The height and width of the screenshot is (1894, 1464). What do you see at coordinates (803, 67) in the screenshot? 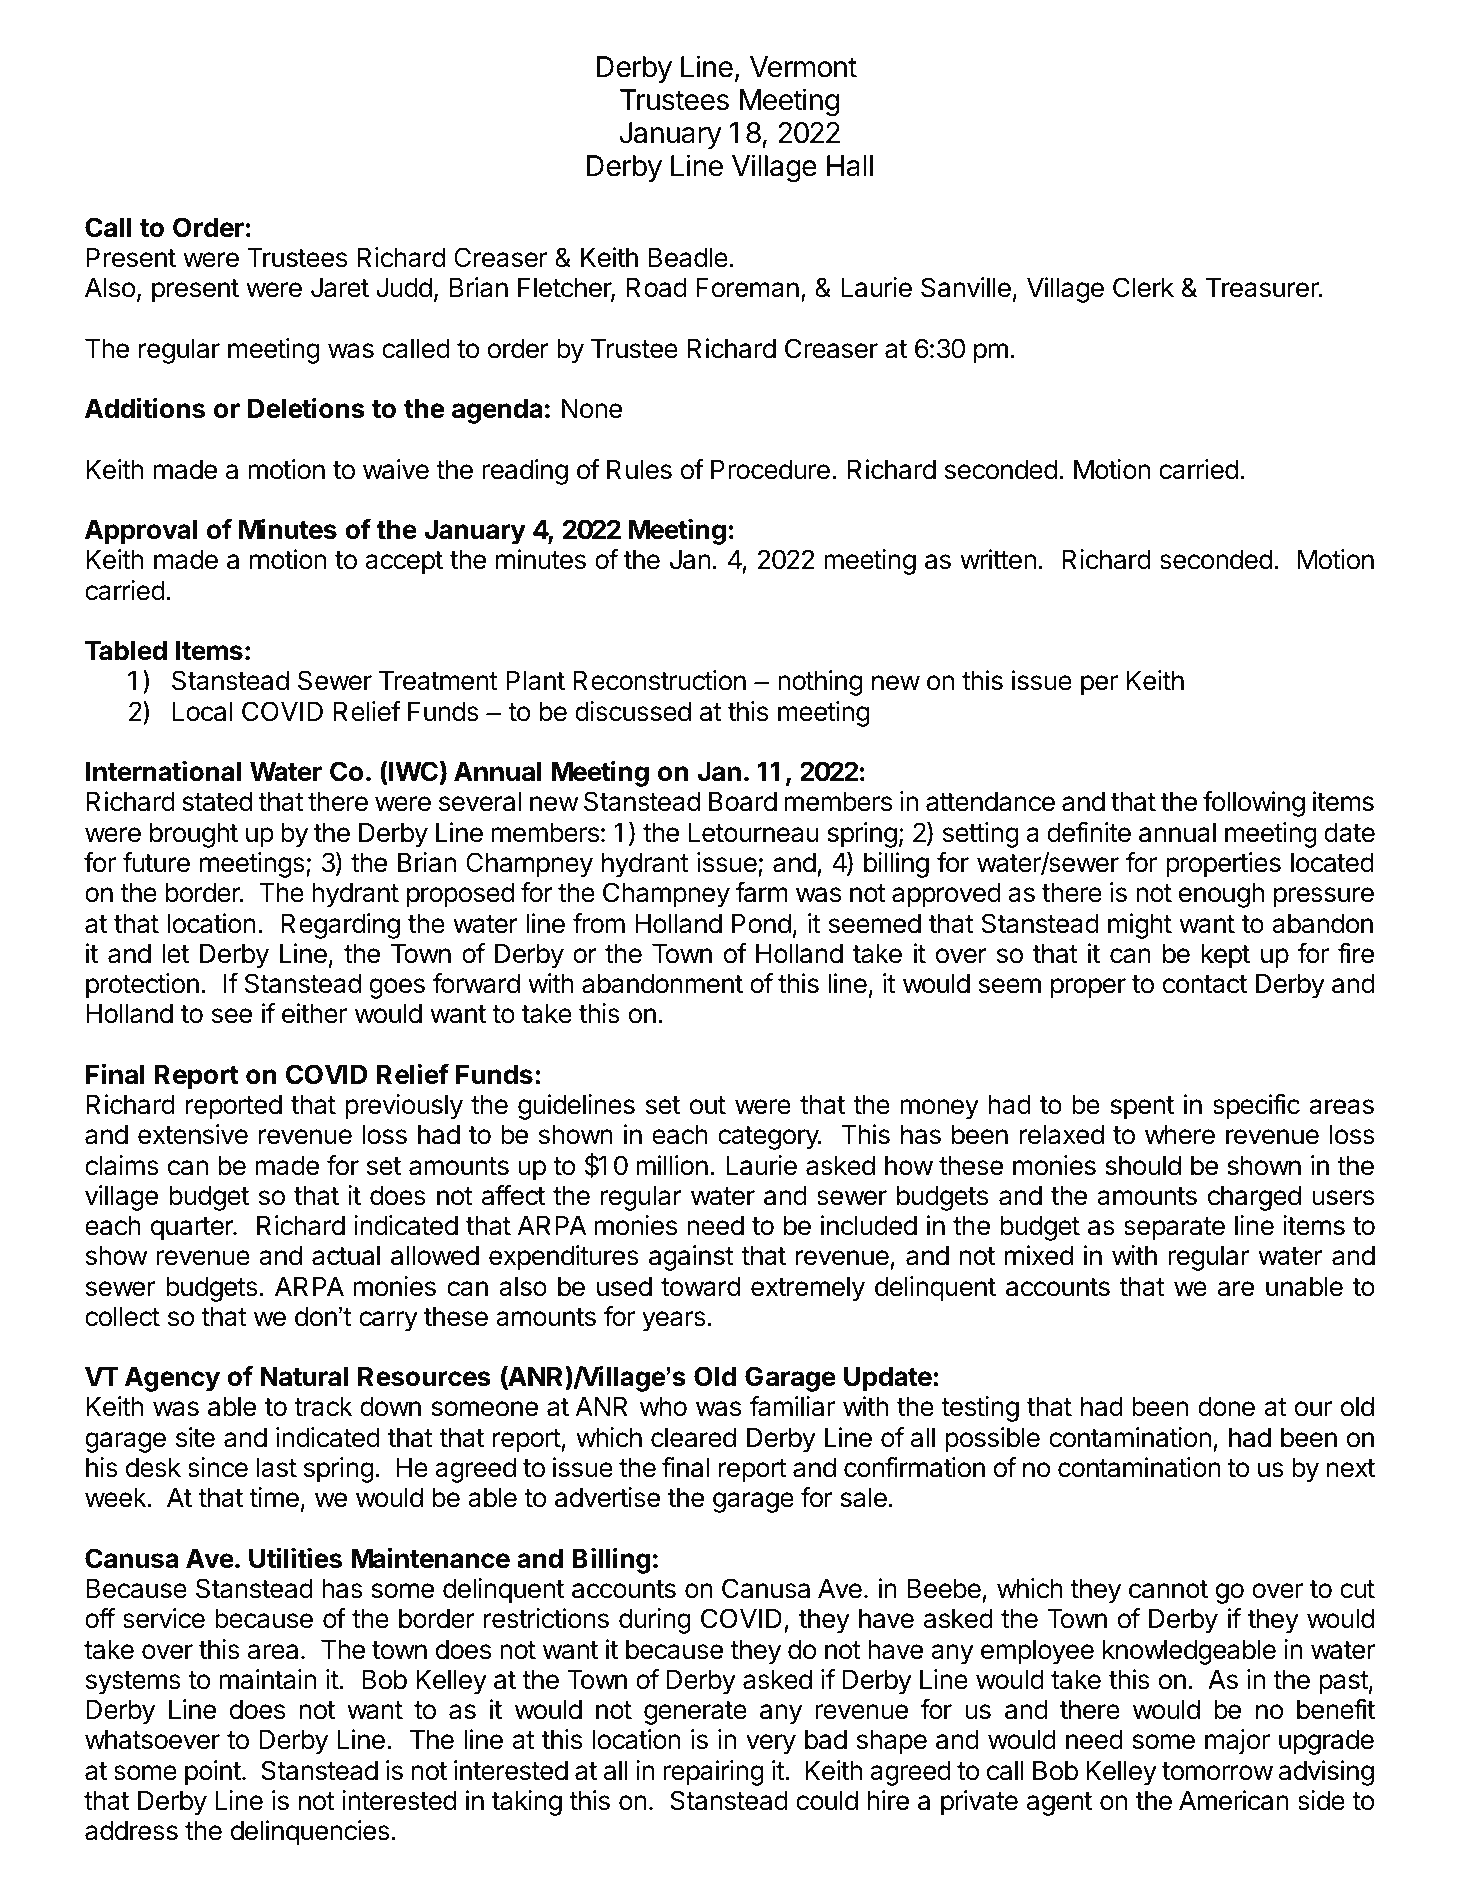
I see `Vermont` at bounding box center [803, 67].
